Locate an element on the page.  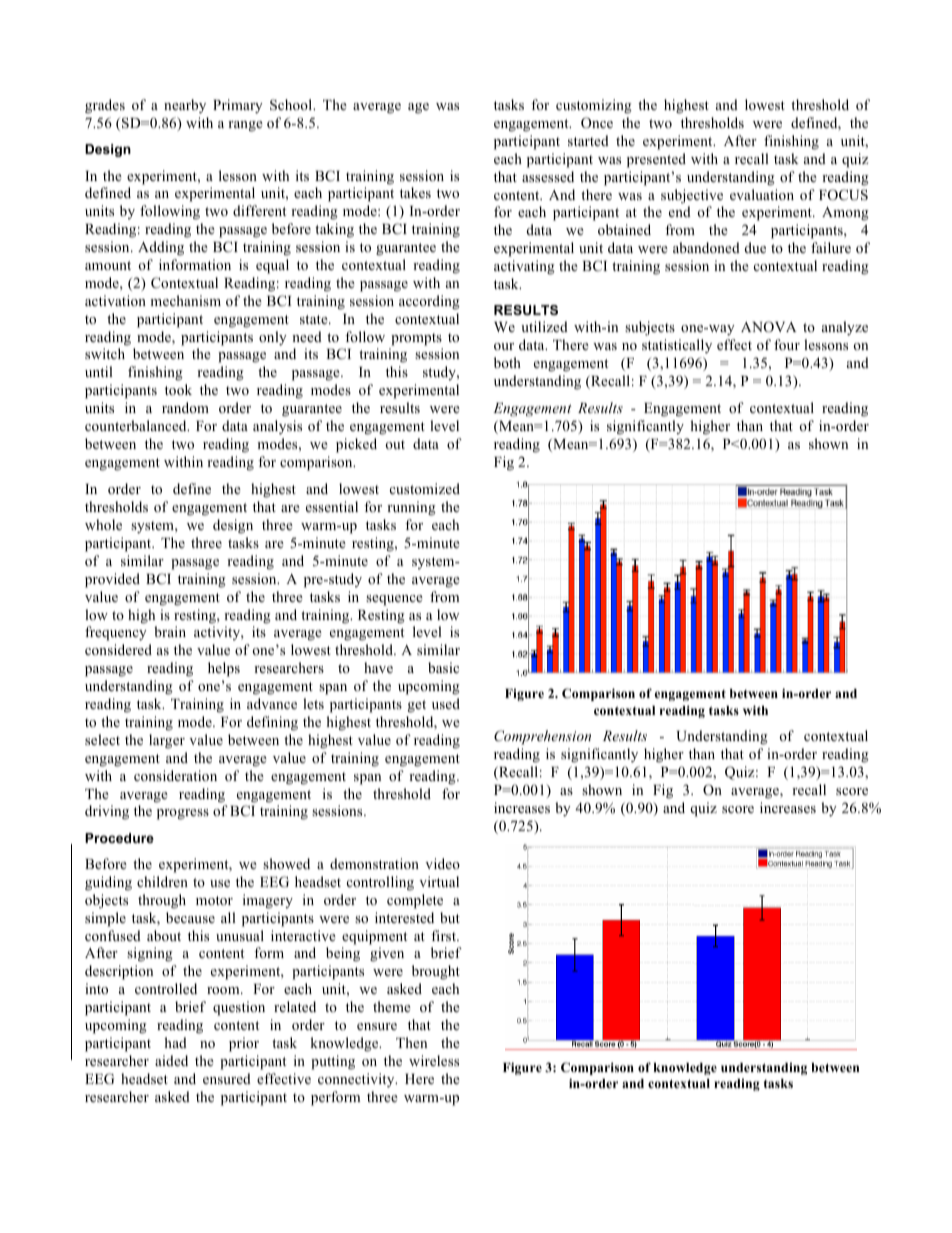
customized is located at coordinates (425, 488).
